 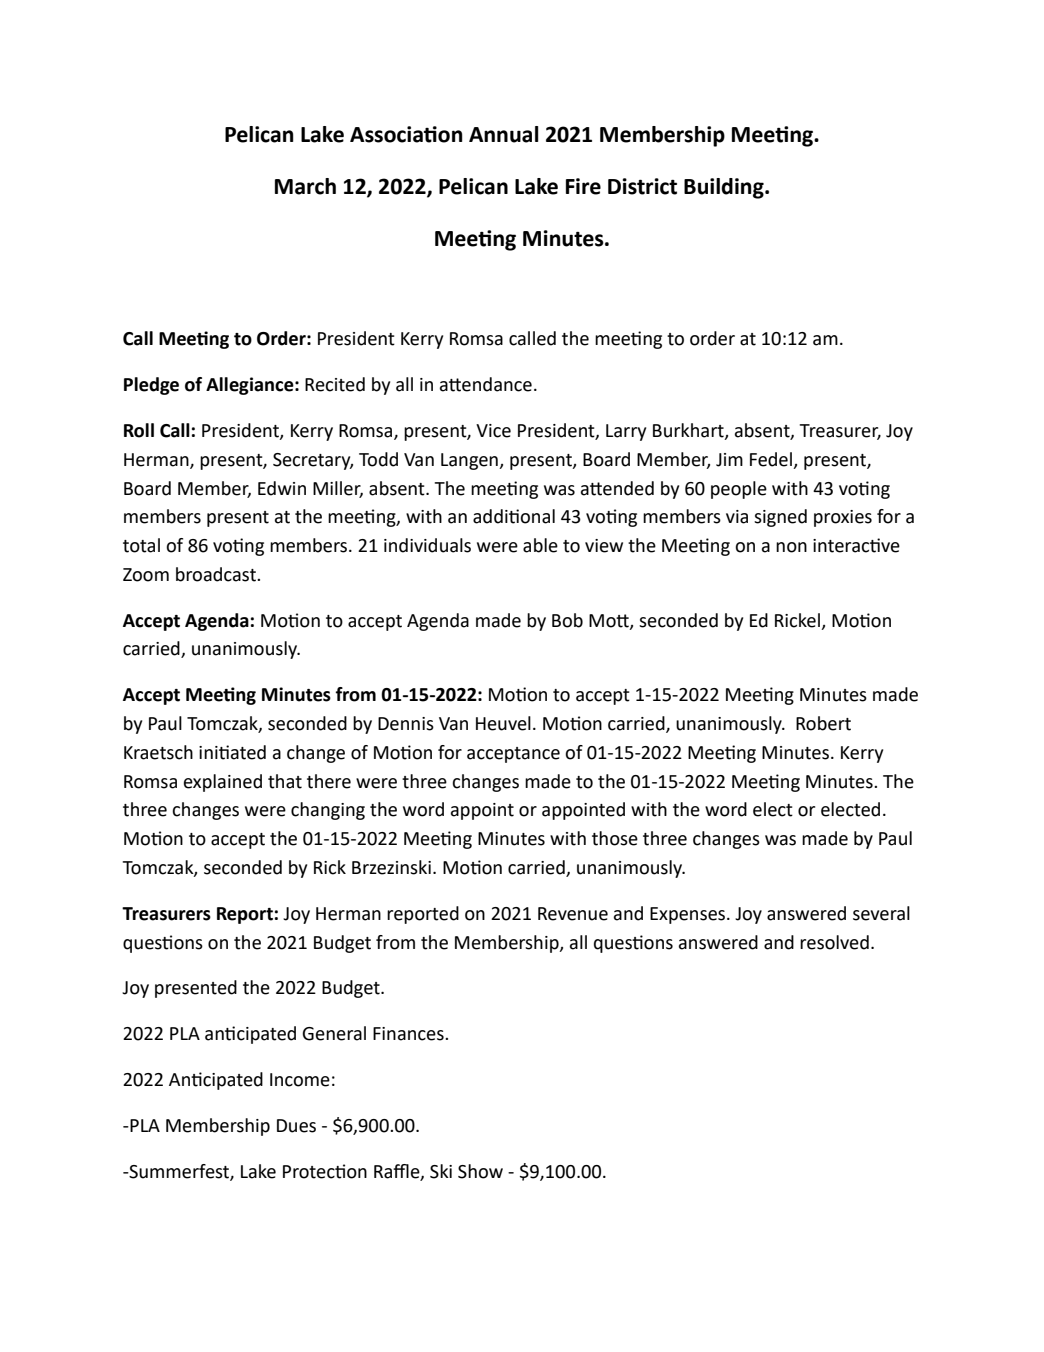 I want to click on Building, so click(x=725, y=188).
